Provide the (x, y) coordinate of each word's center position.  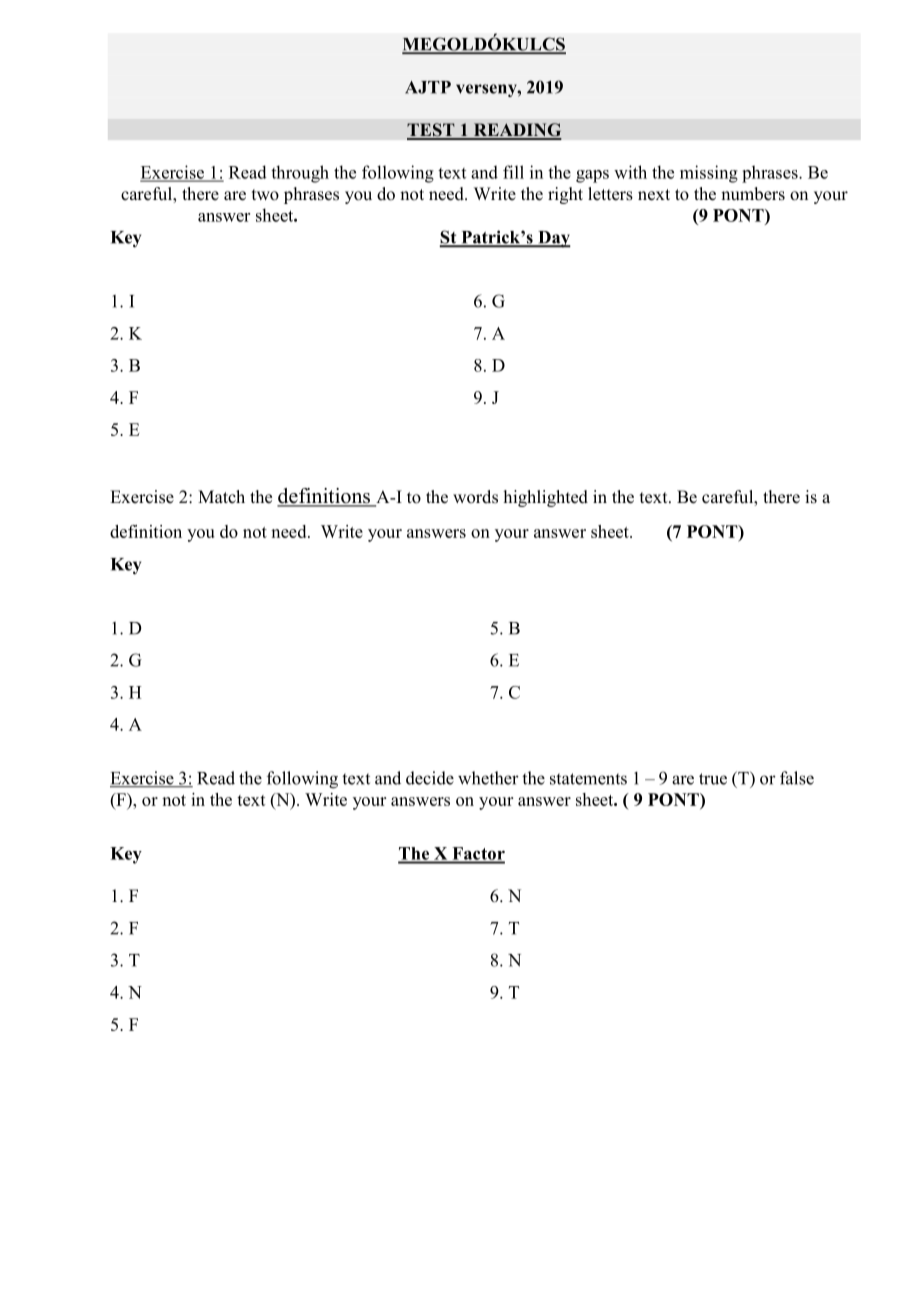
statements (588, 779)
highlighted (546, 498)
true (713, 779)
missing (709, 174)
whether (488, 778)
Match (221, 496)
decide (430, 778)
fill (513, 172)
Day (553, 239)
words (475, 497)
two (265, 195)
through (300, 174)
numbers (753, 194)
